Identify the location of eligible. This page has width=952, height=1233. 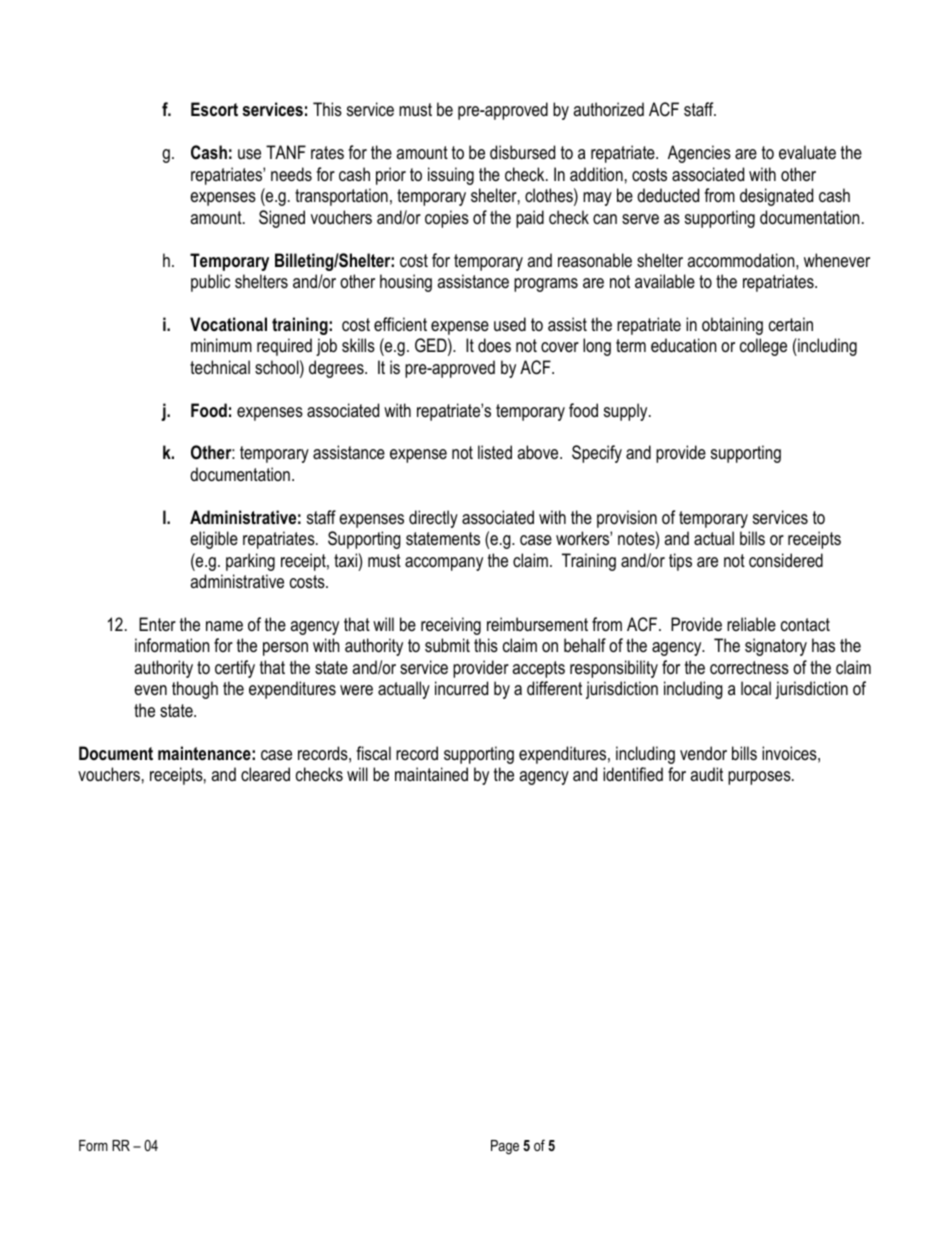
(214, 540).
